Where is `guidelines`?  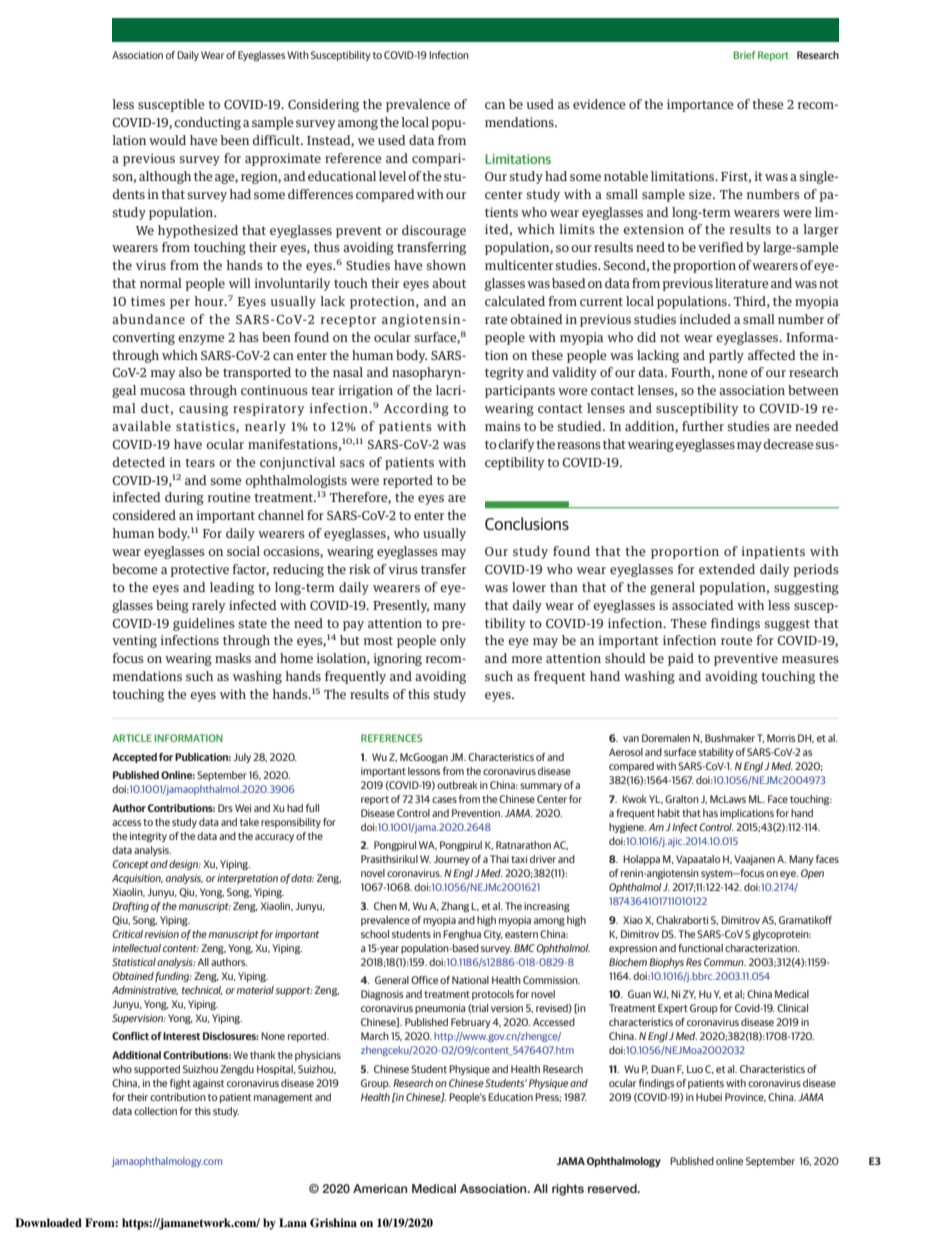
guidelines is located at coordinates (204, 624).
